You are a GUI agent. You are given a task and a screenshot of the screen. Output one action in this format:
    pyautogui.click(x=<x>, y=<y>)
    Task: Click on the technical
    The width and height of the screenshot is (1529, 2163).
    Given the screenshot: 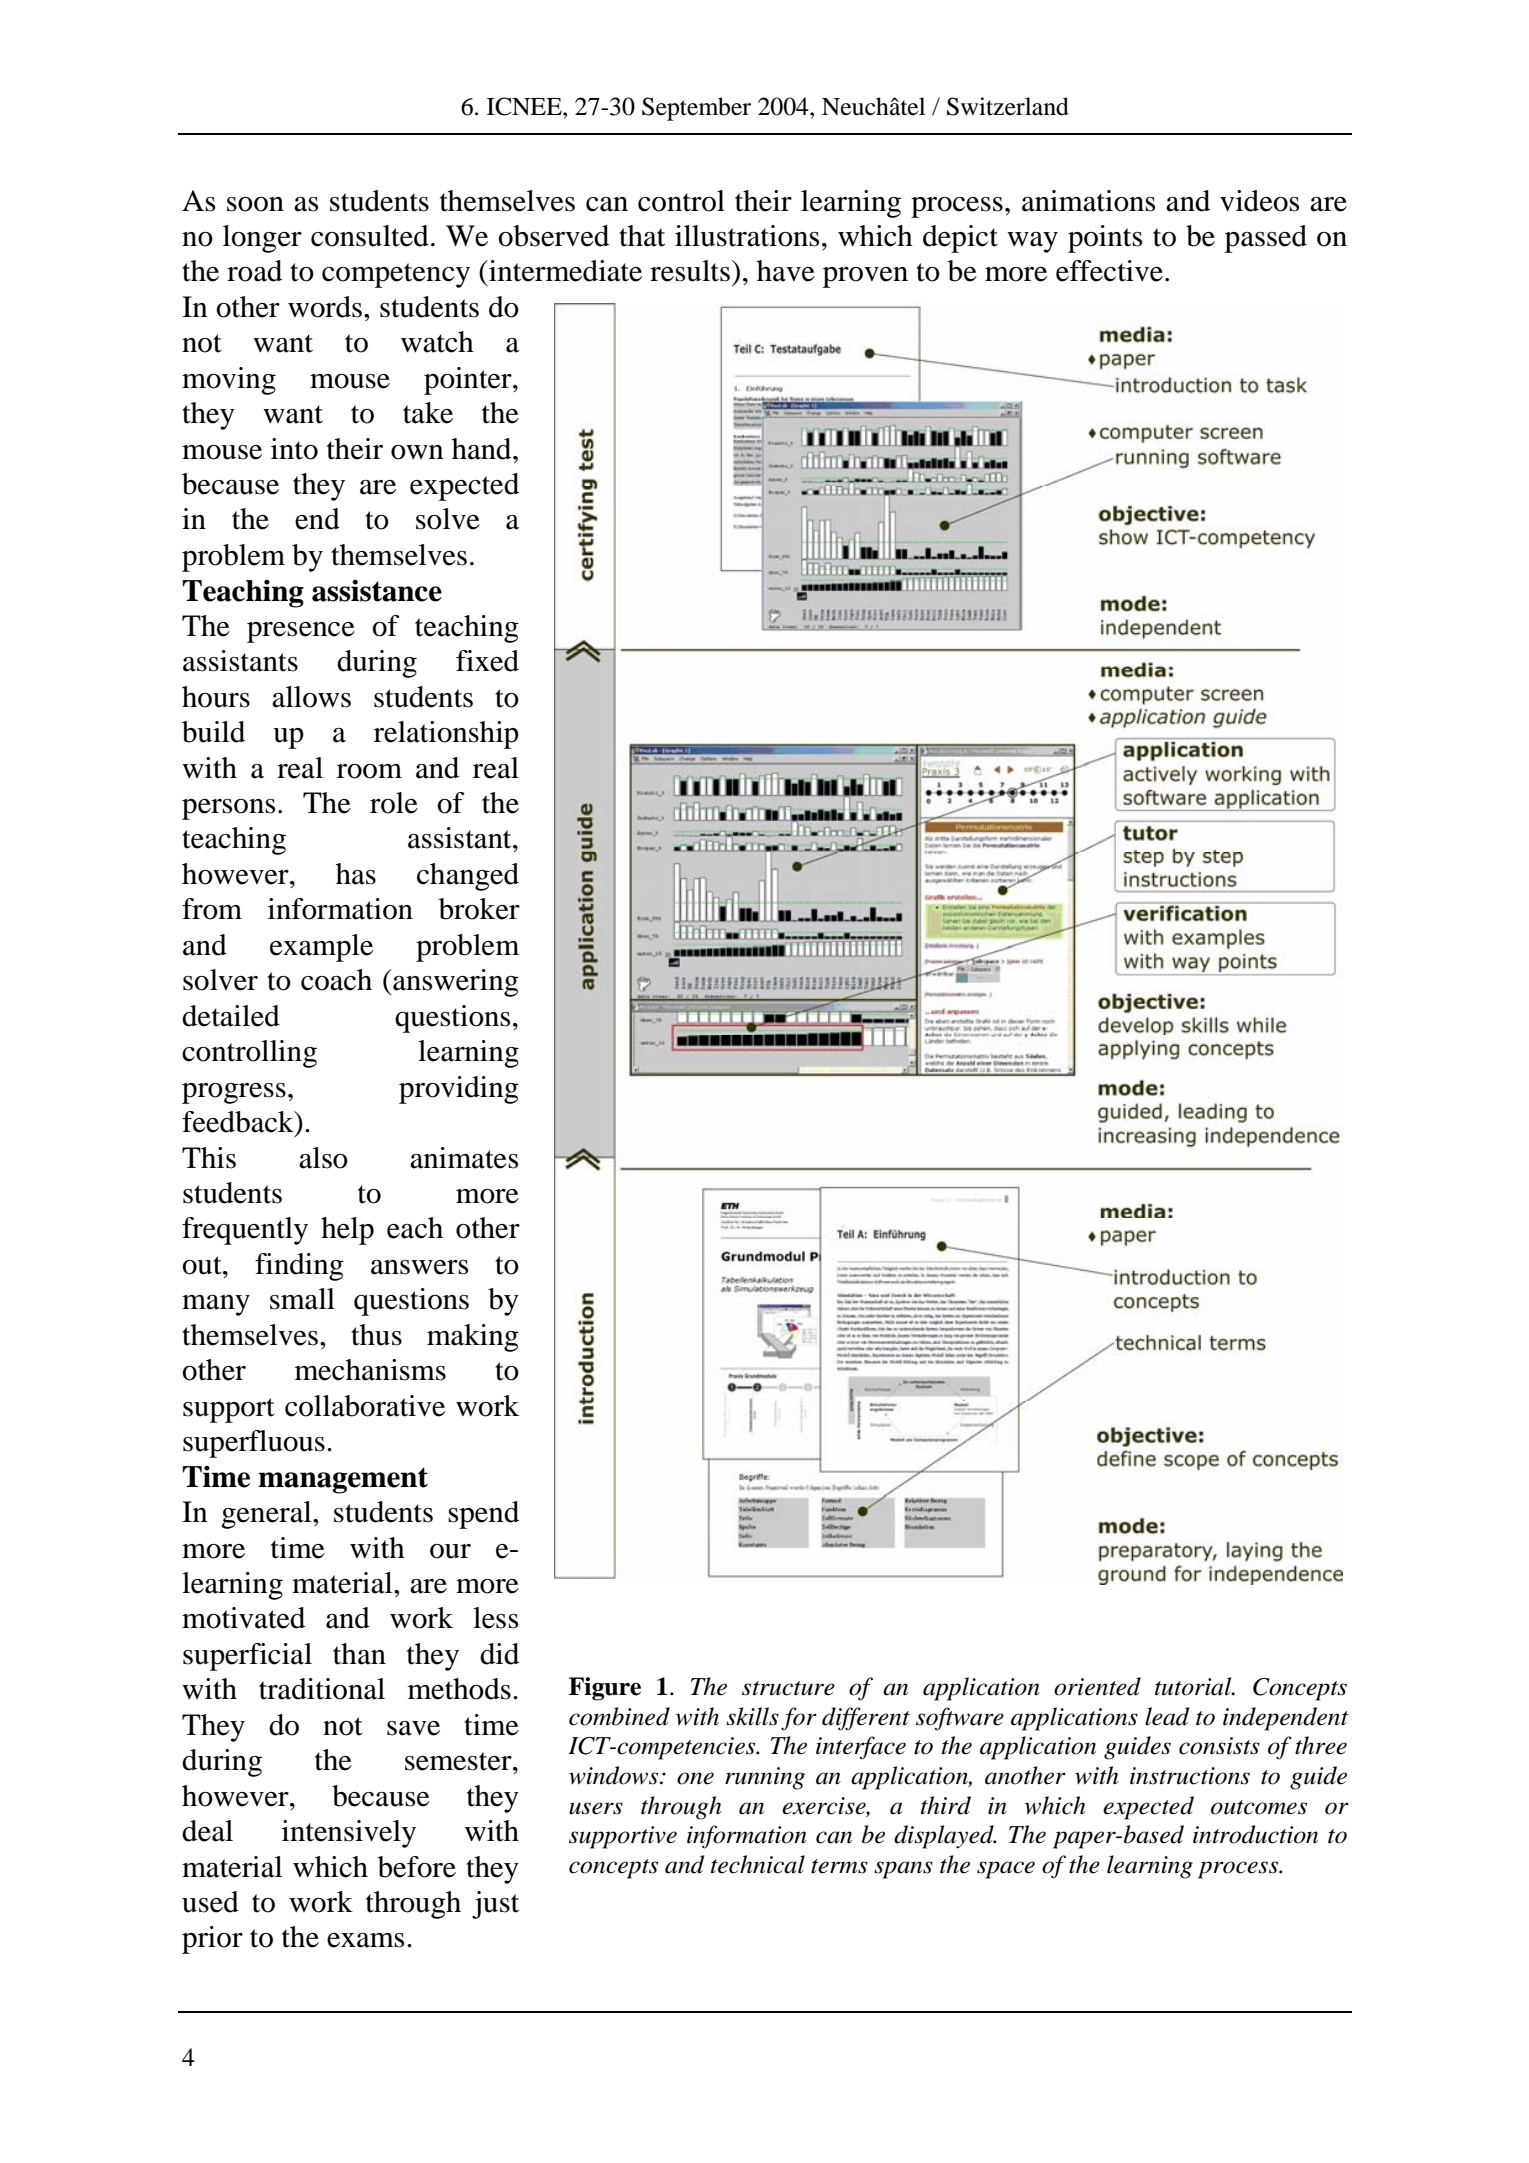 What is the action you would take?
    pyautogui.click(x=758, y=1864)
